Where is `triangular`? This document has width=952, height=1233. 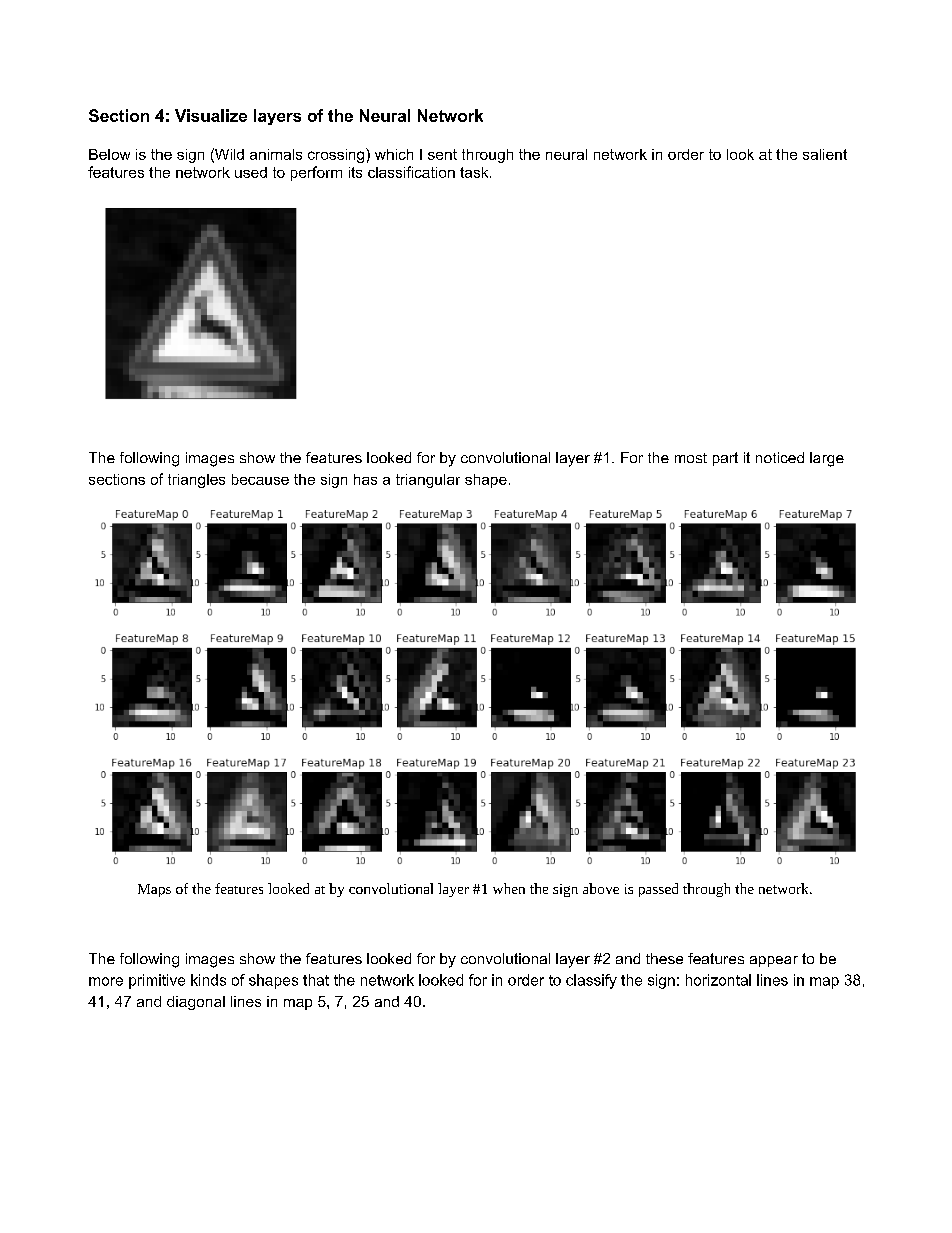 triangular is located at coordinates (428, 481).
